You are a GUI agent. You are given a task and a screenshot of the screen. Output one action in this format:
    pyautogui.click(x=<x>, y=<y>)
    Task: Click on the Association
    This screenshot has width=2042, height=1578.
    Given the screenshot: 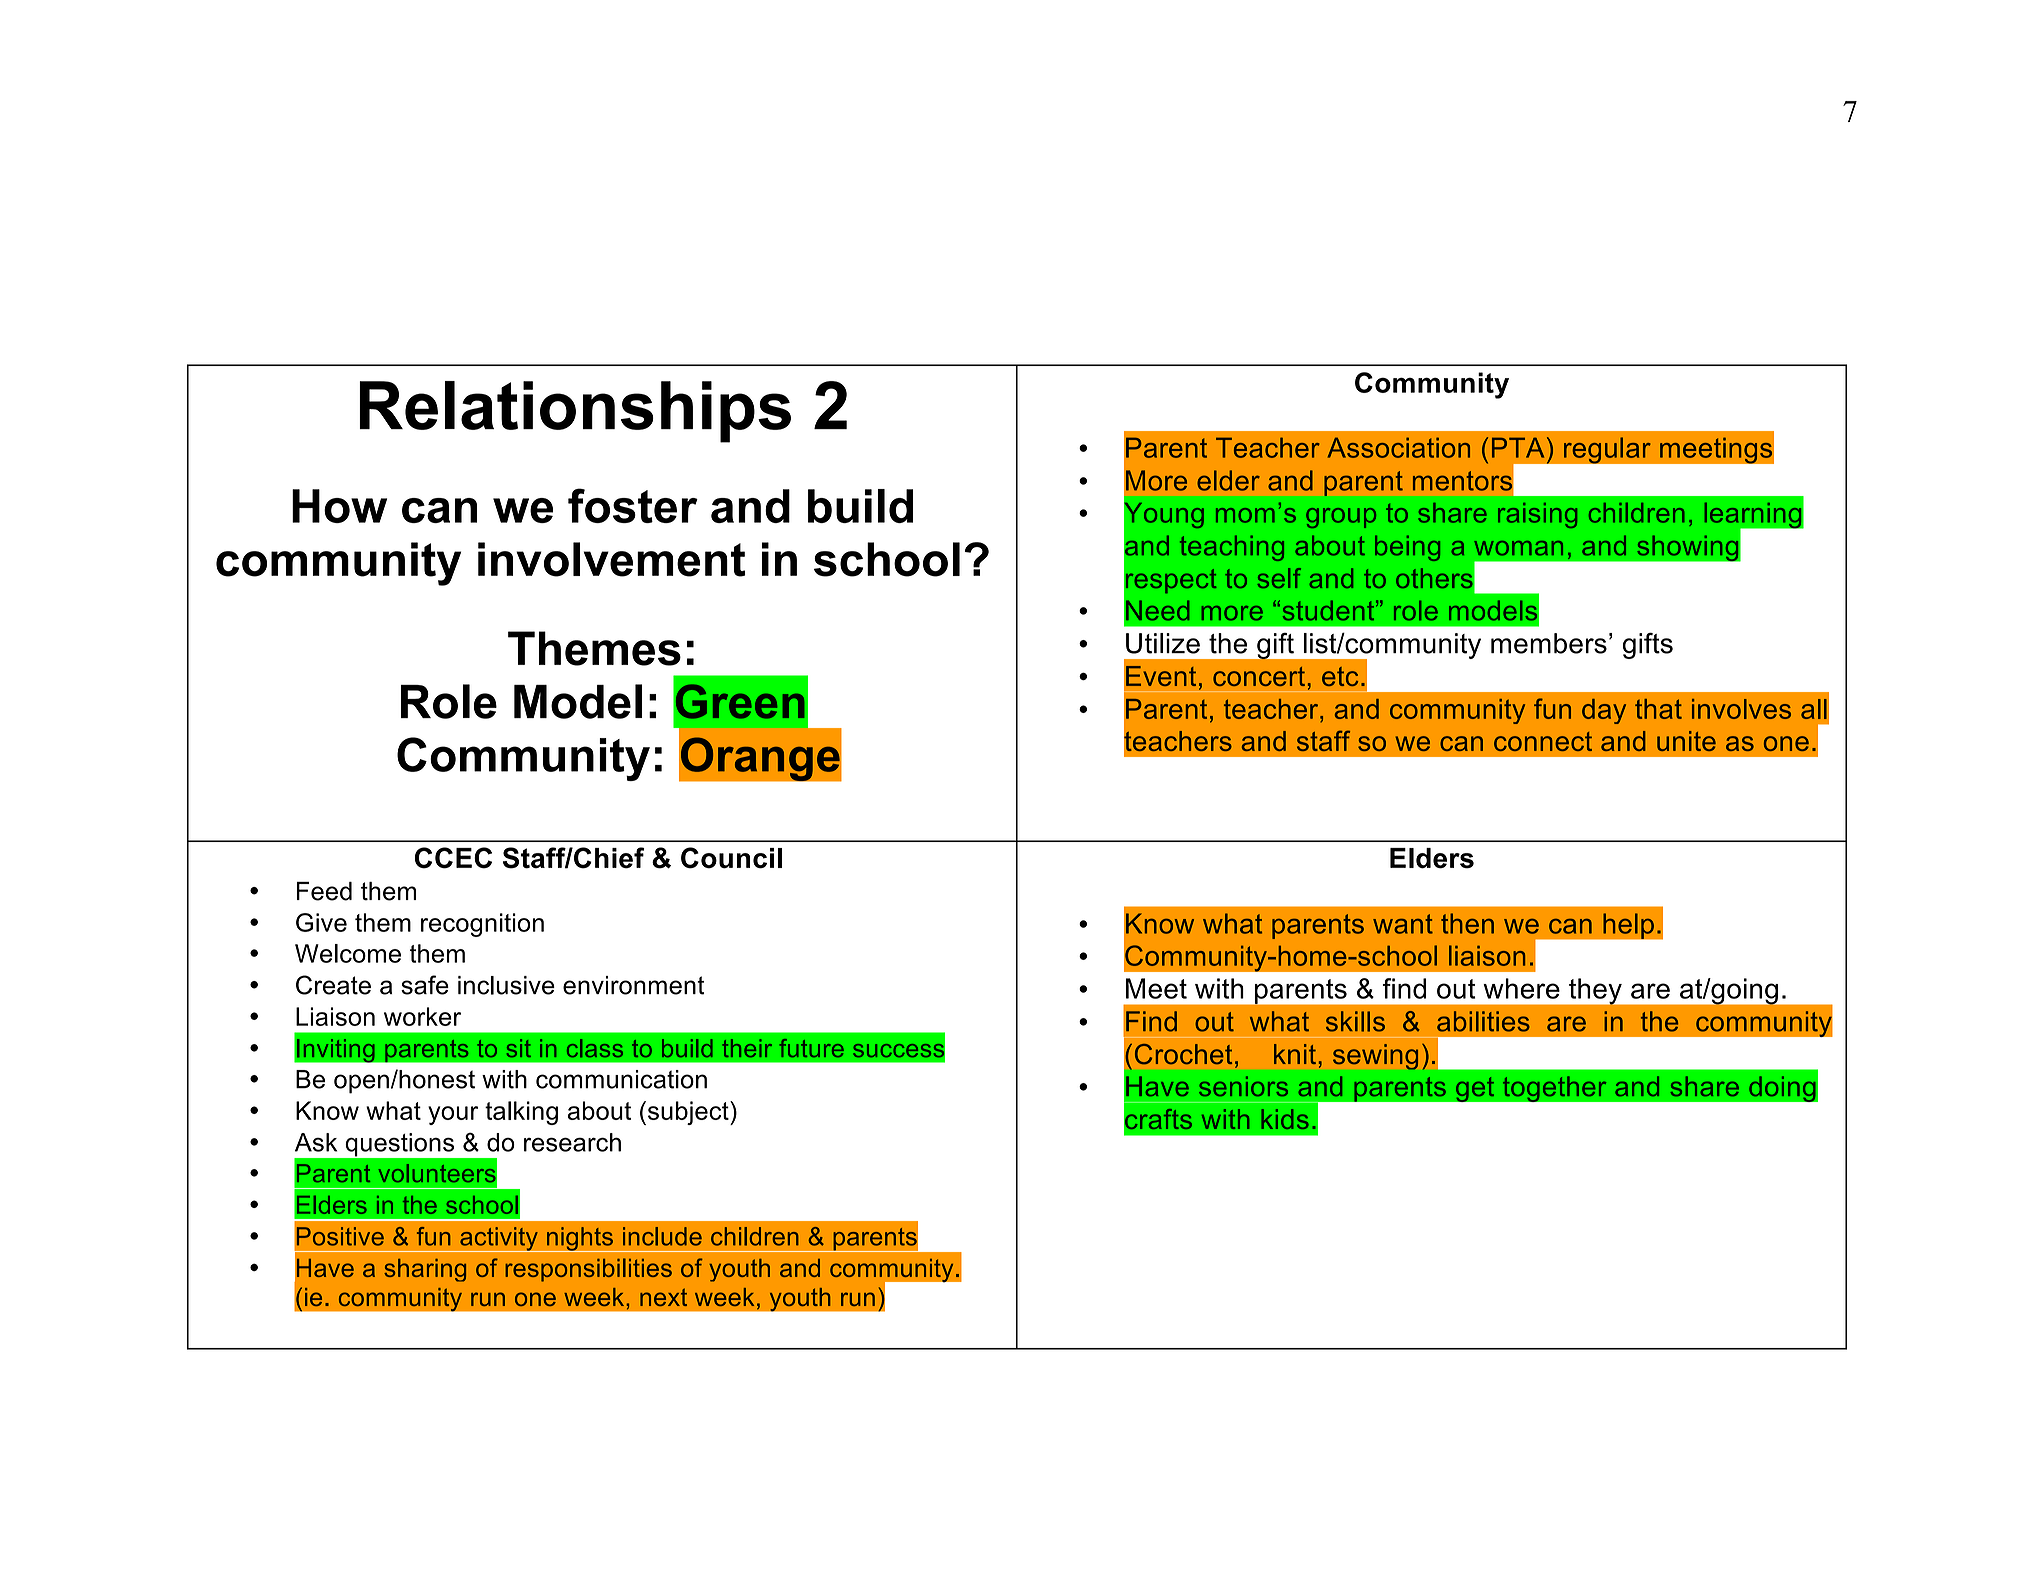 What is the action you would take?
    pyautogui.click(x=1399, y=447)
